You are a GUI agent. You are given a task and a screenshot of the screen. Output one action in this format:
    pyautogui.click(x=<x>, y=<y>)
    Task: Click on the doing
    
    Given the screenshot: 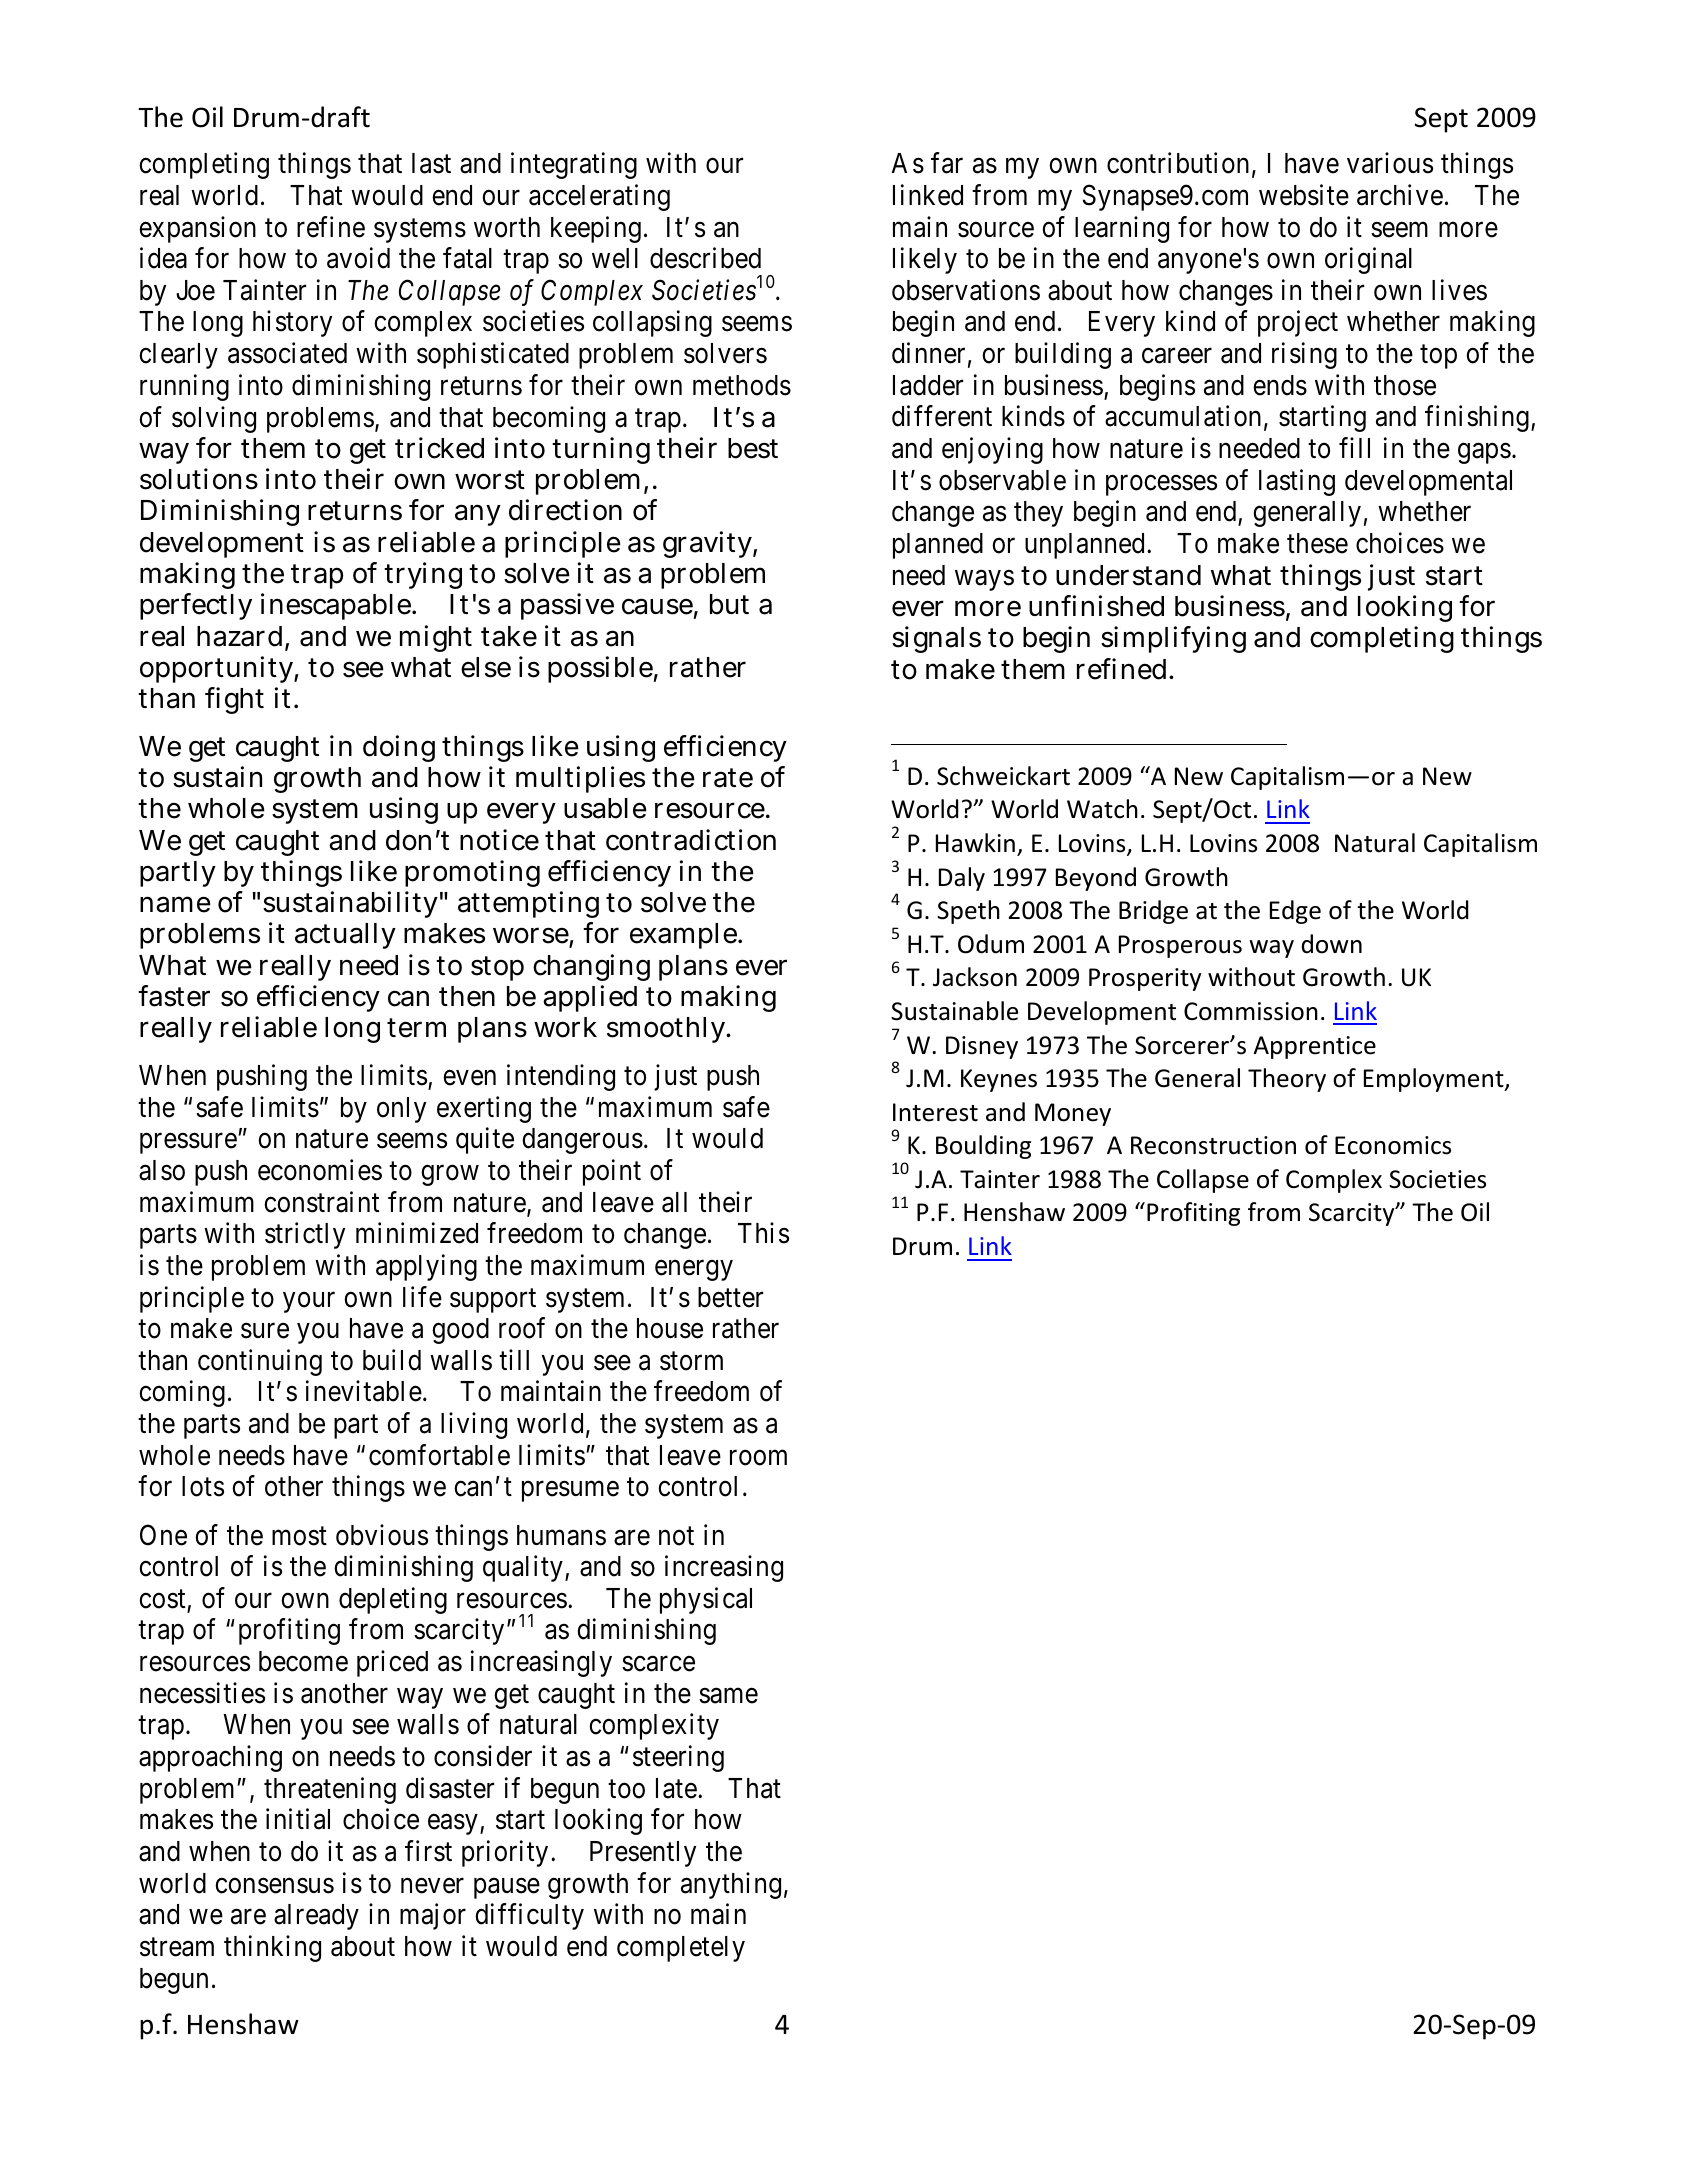 What is the action you would take?
    pyautogui.click(x=399, y=748)
